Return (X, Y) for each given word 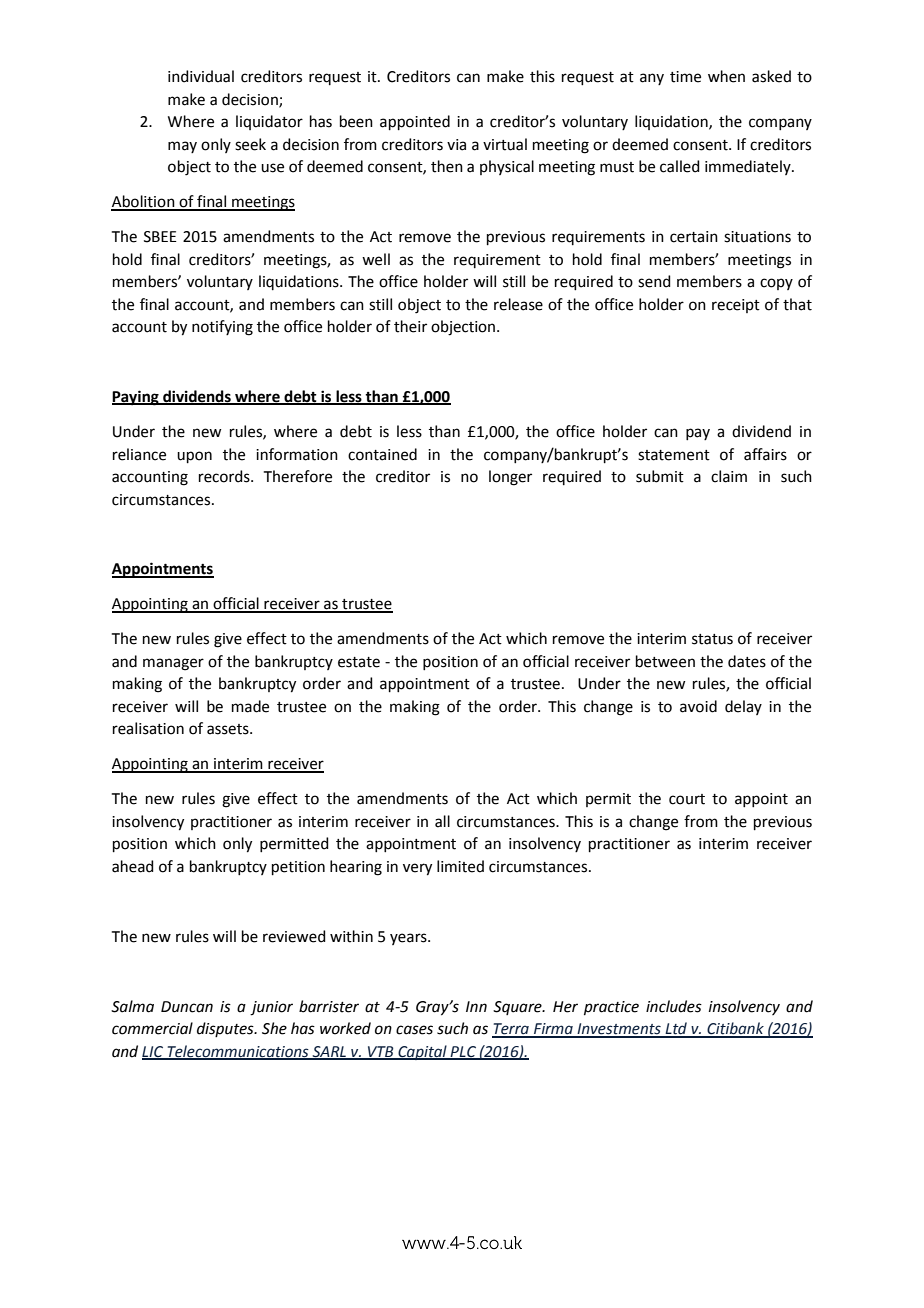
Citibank (735, 1029)
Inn (476, 1006)
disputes (226, 1029)
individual (201, 76)
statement (674, 455)
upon (194, 457)
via (456, 145)
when (726, 76)
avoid (698, 706)
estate (359, 662)
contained (382, 454)
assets (229, 729)
